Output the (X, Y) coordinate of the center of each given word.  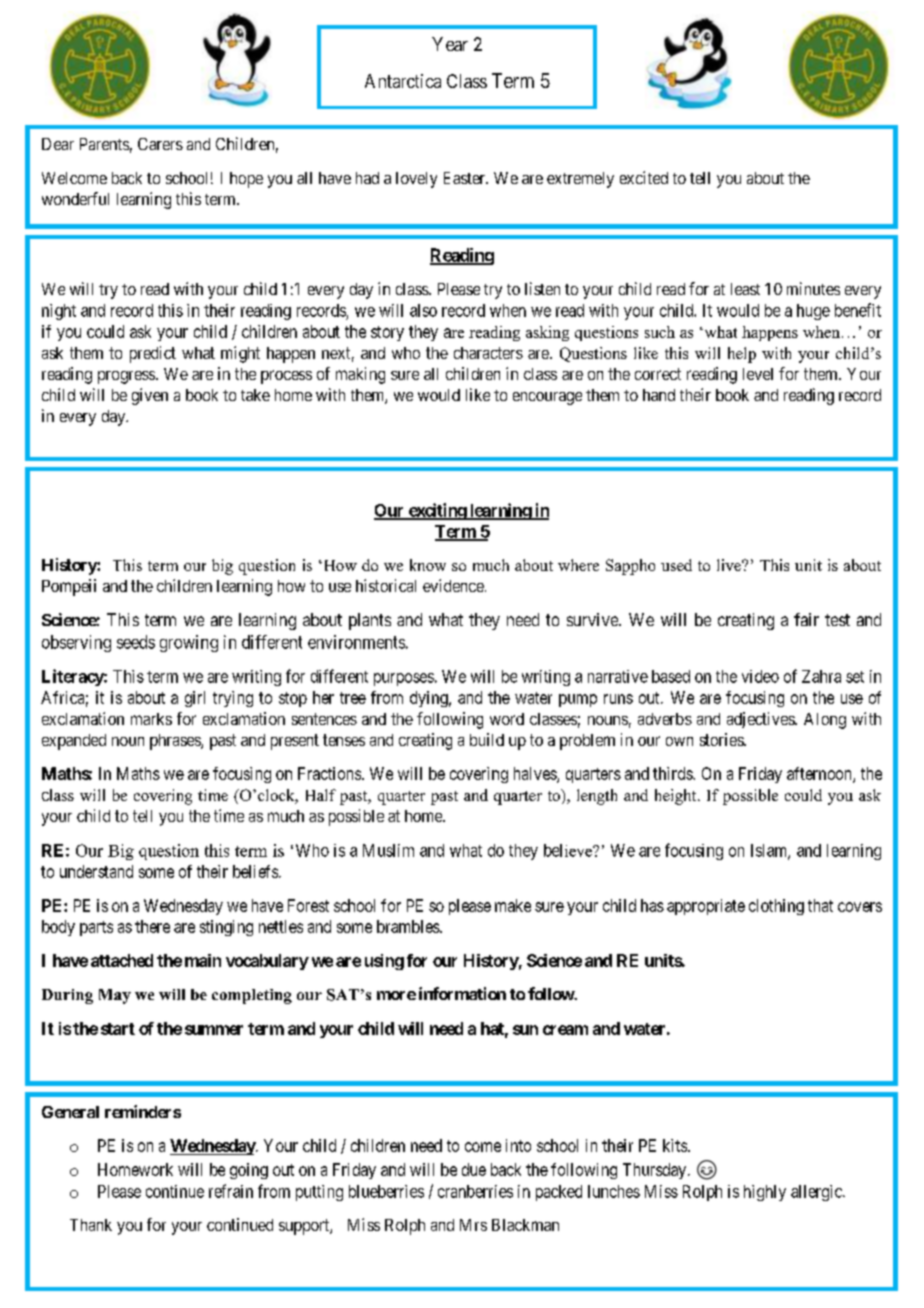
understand (96, 871)
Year (450, 44)
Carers (160, 144)
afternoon (820, 774)
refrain (231, 1191)
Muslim (388, 850)
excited (644, 177)
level (758, 374)
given (150, 396)
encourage (547, 398)
